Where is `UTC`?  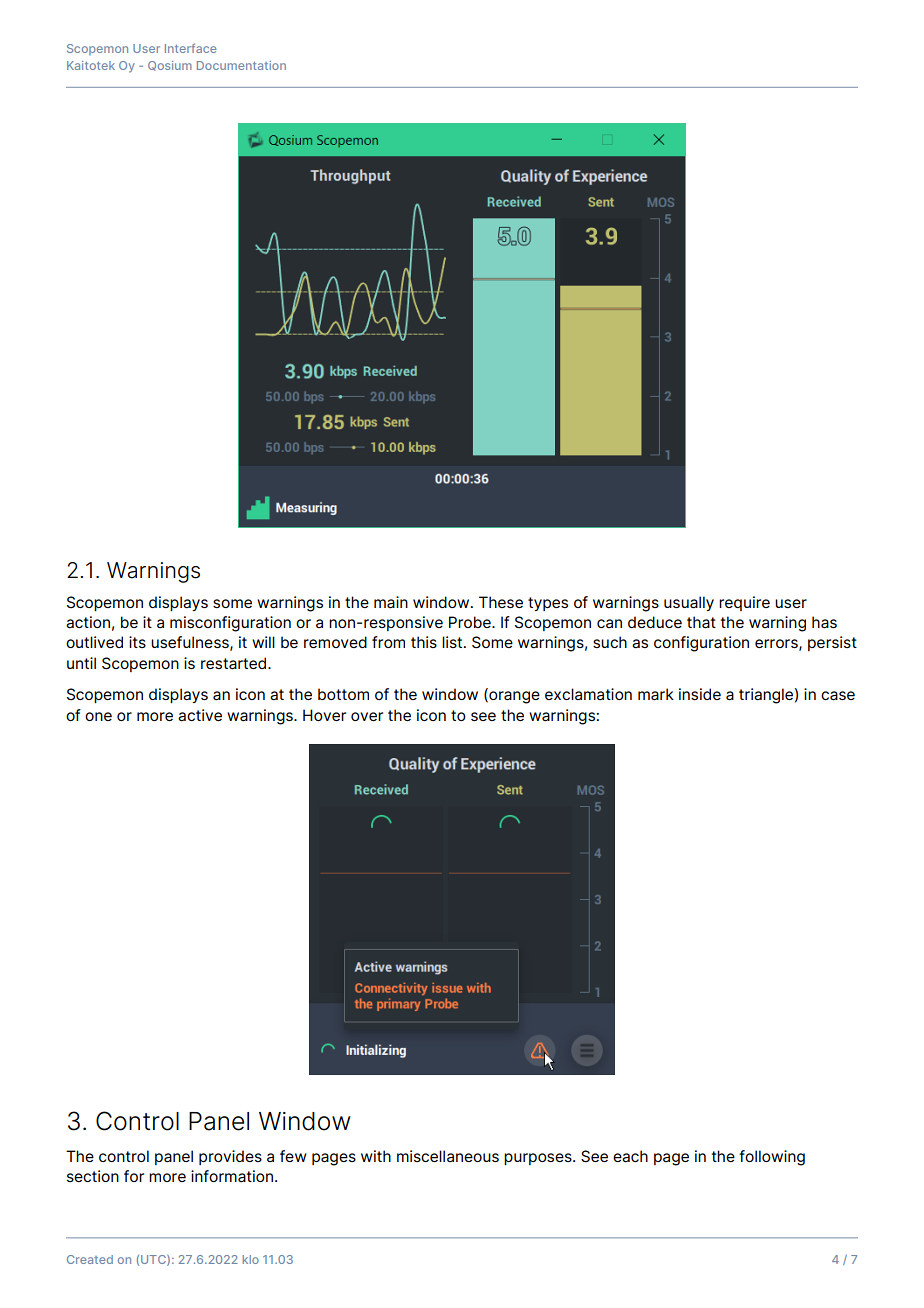
UTC is located at coordinates (154, 1260).
